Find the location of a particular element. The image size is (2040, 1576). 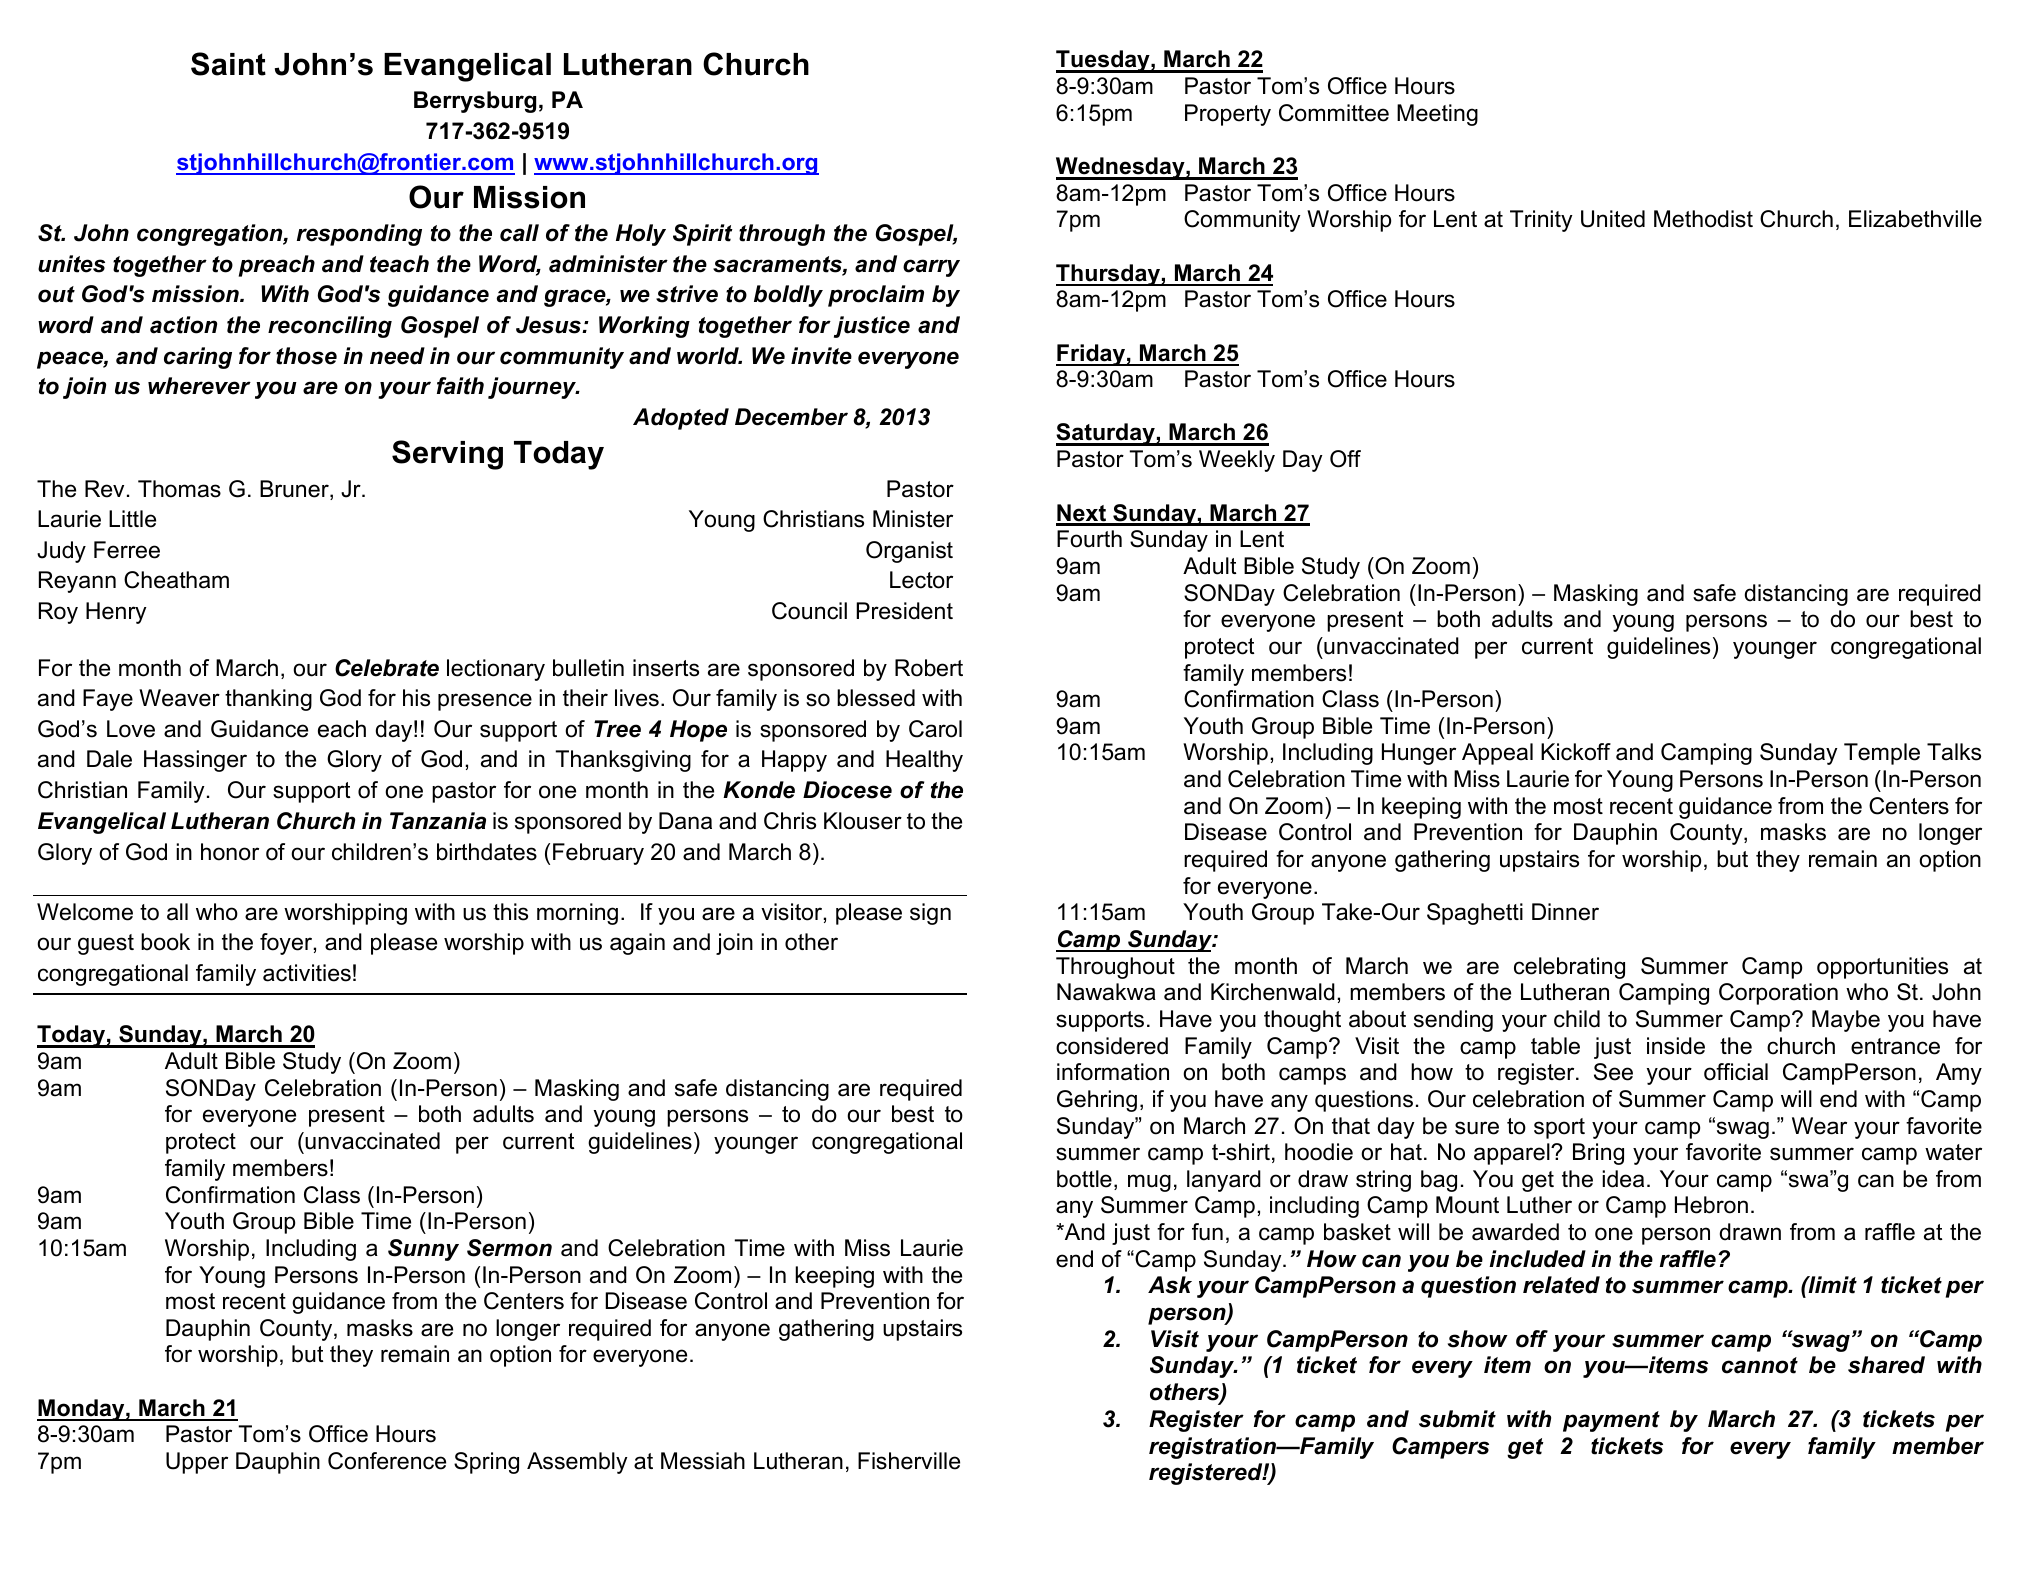

Property is located at coordinates (1228, 115).
